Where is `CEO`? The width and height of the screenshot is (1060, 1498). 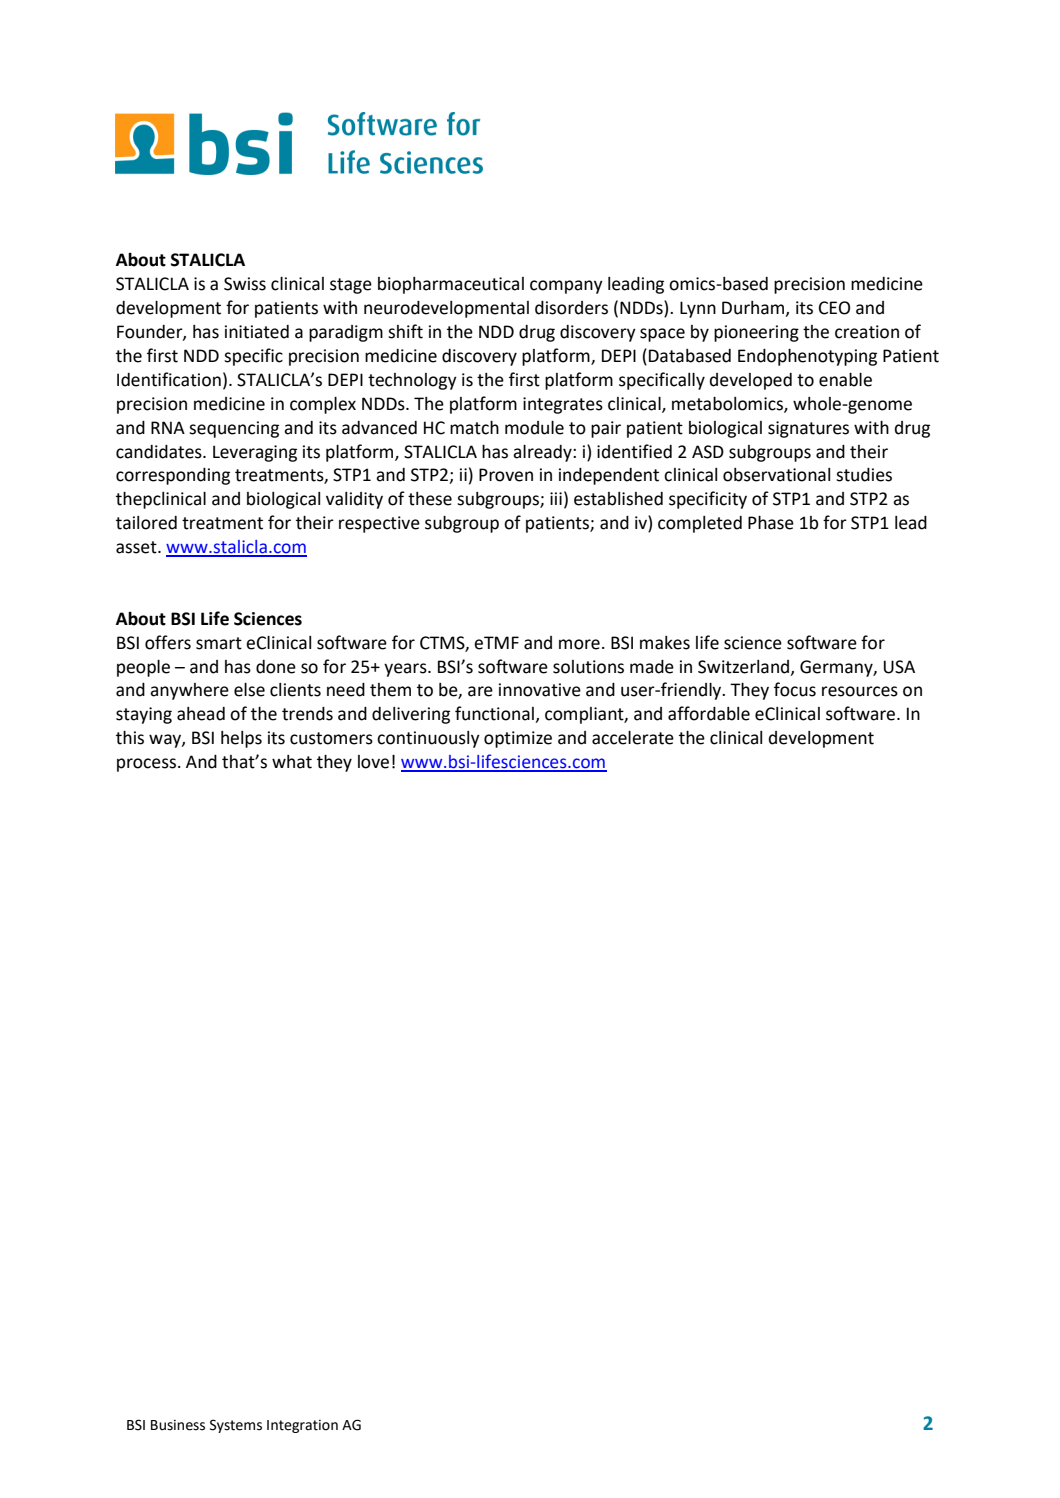 CEO is located at coordinates (834, 308).
